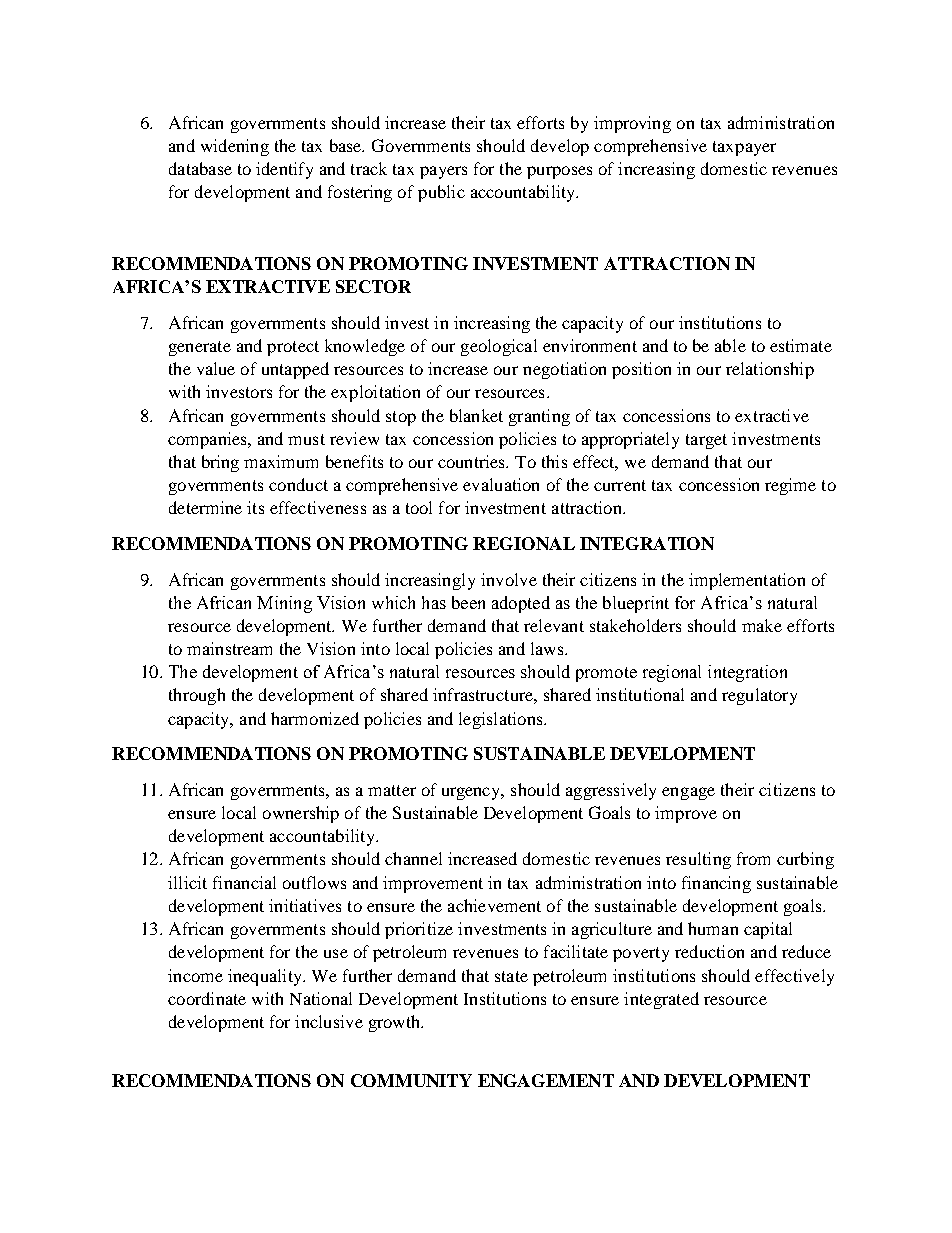 Image resolution: width=952 pixels, height=1233 pixels. I want to click on taxpayer, so click(744, 148).
